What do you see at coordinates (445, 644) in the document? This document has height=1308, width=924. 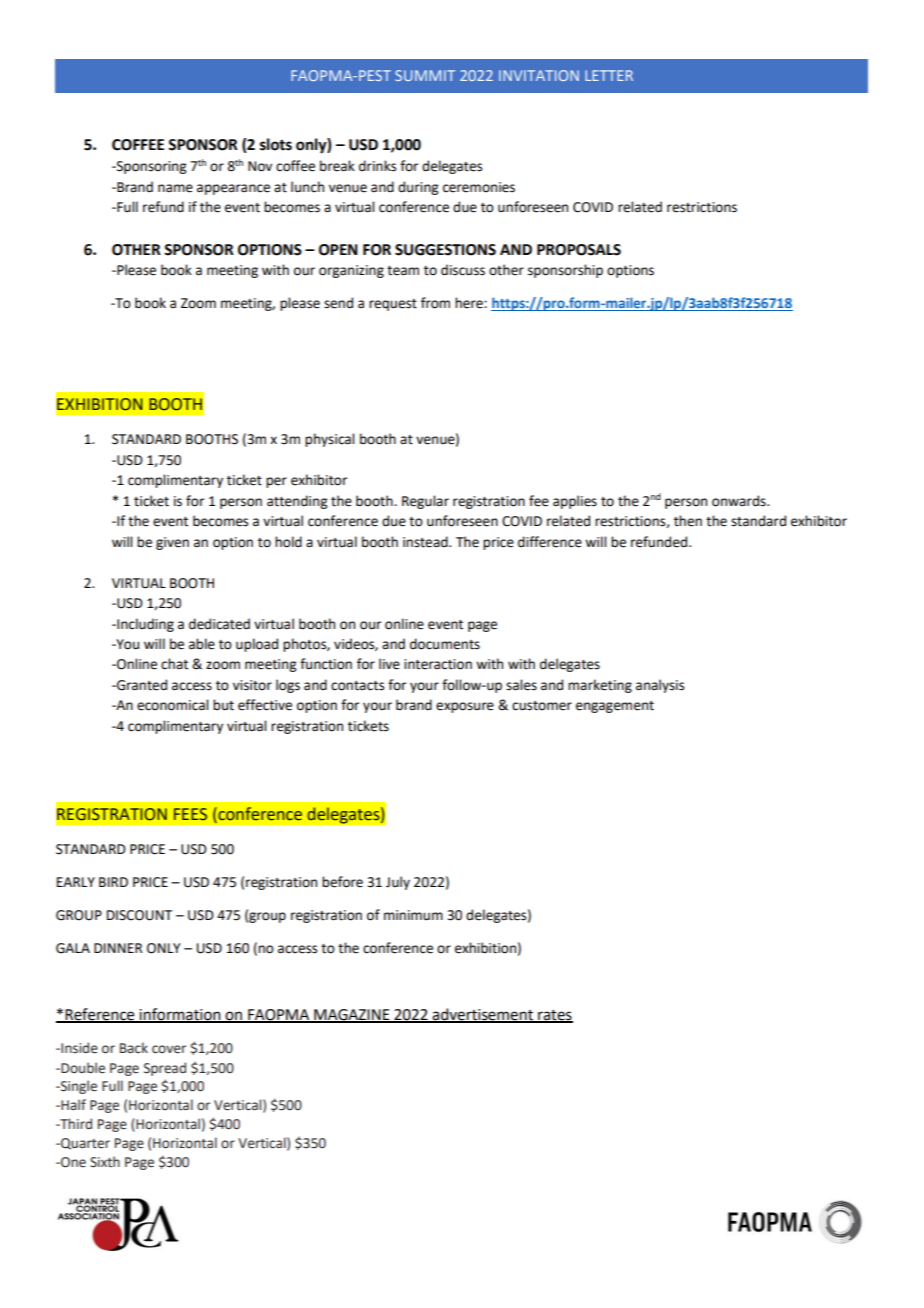 I see `documents` at bounding box center [445, 644].
